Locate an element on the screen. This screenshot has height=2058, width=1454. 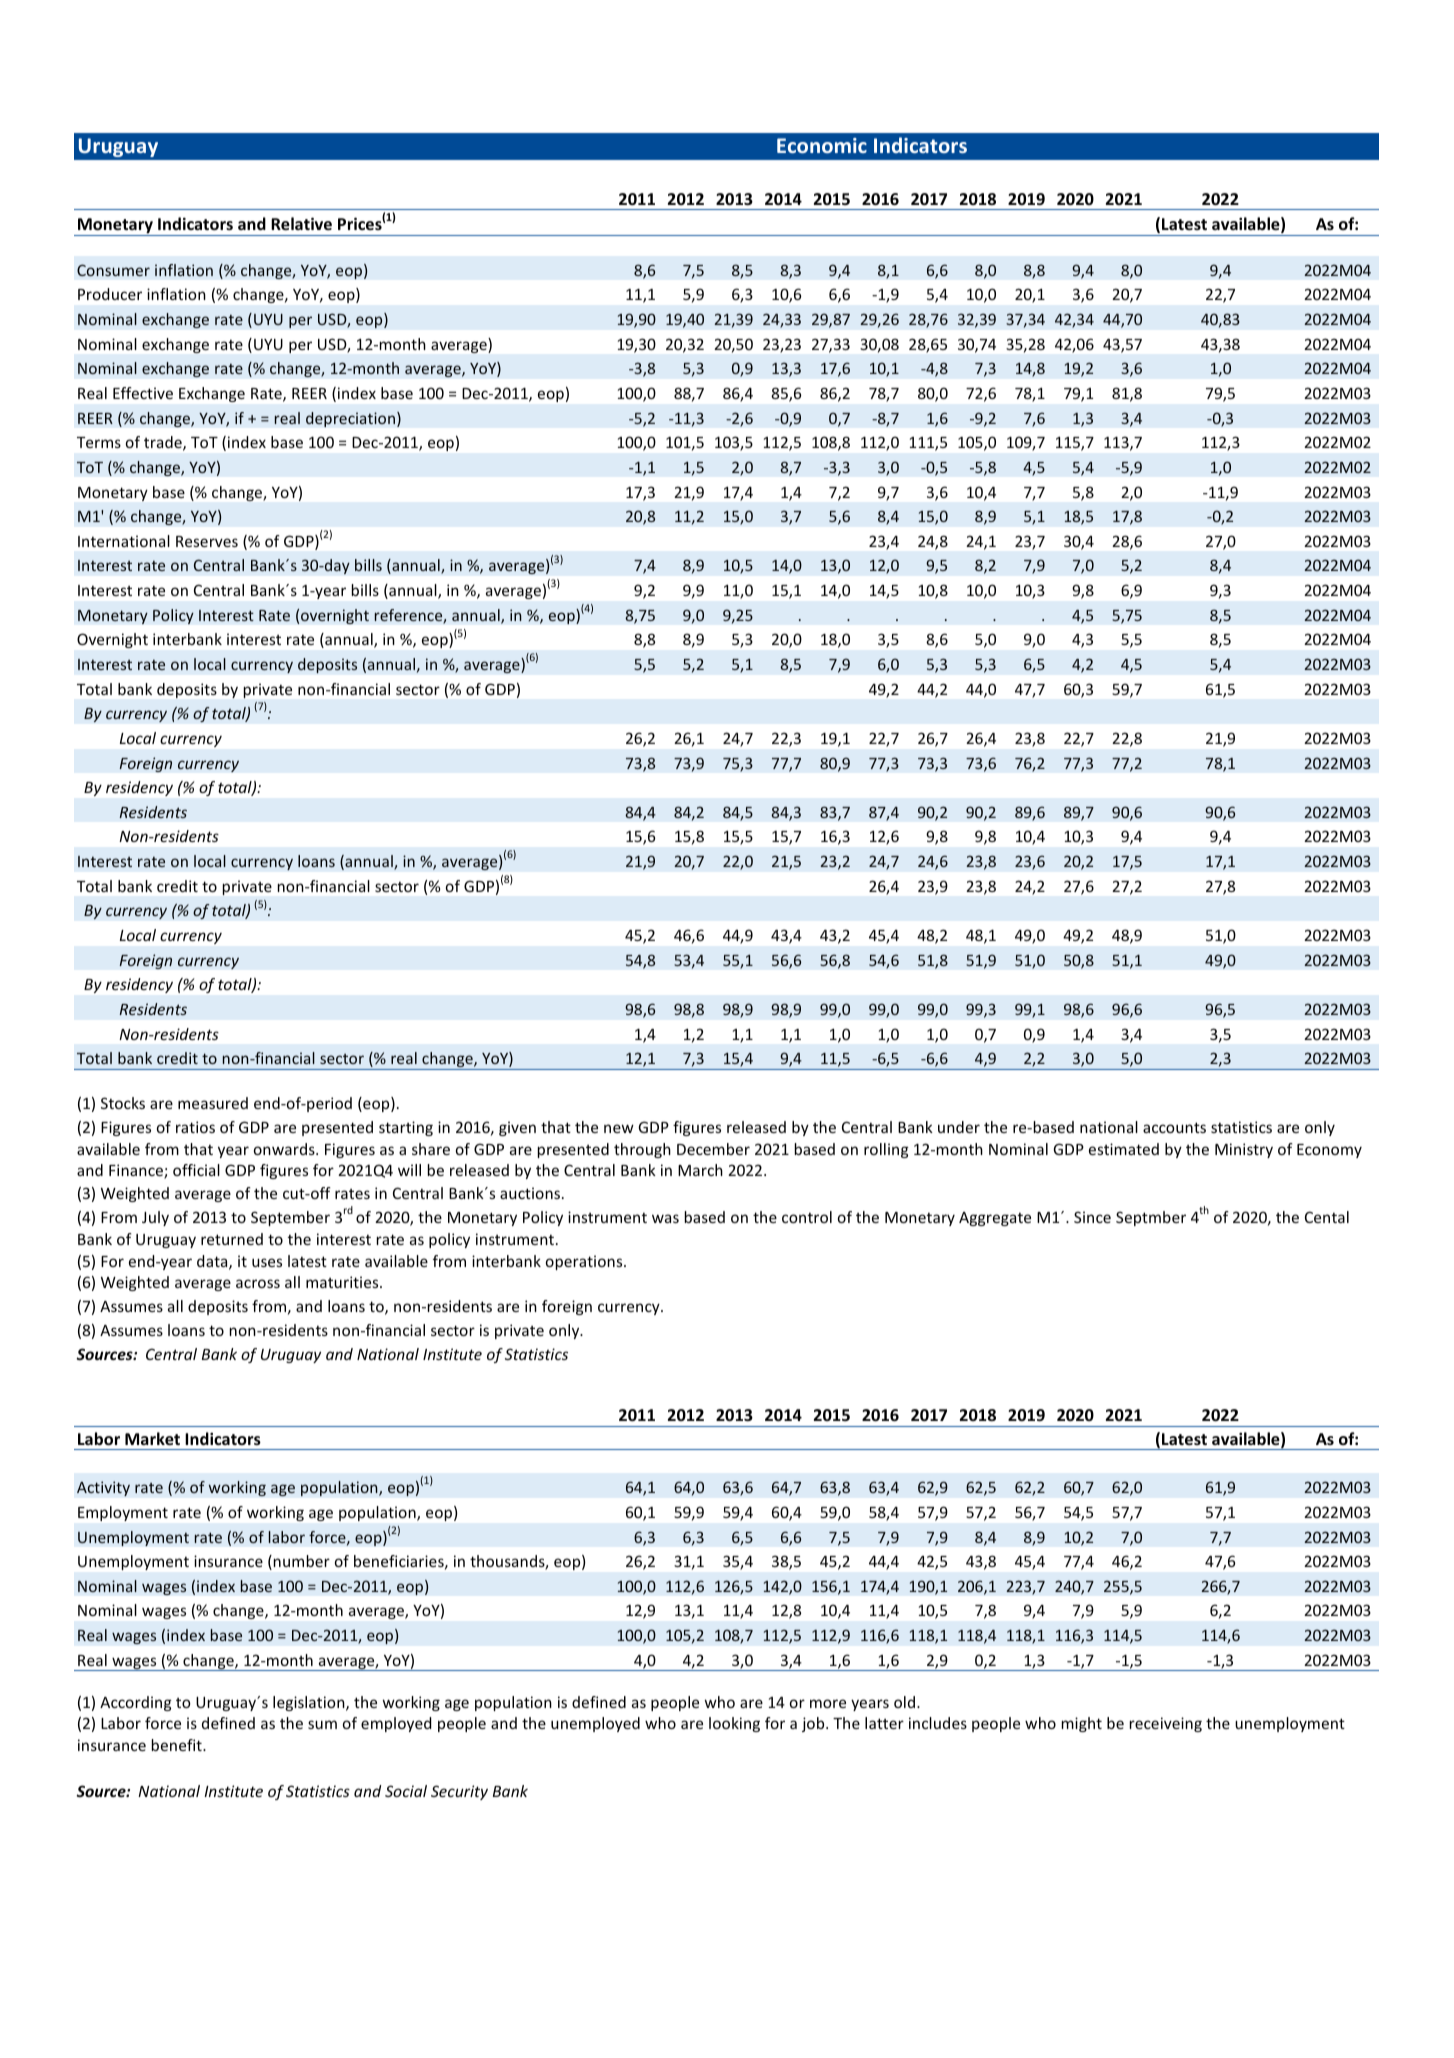
Relative is located at coordinates (301, 223).
